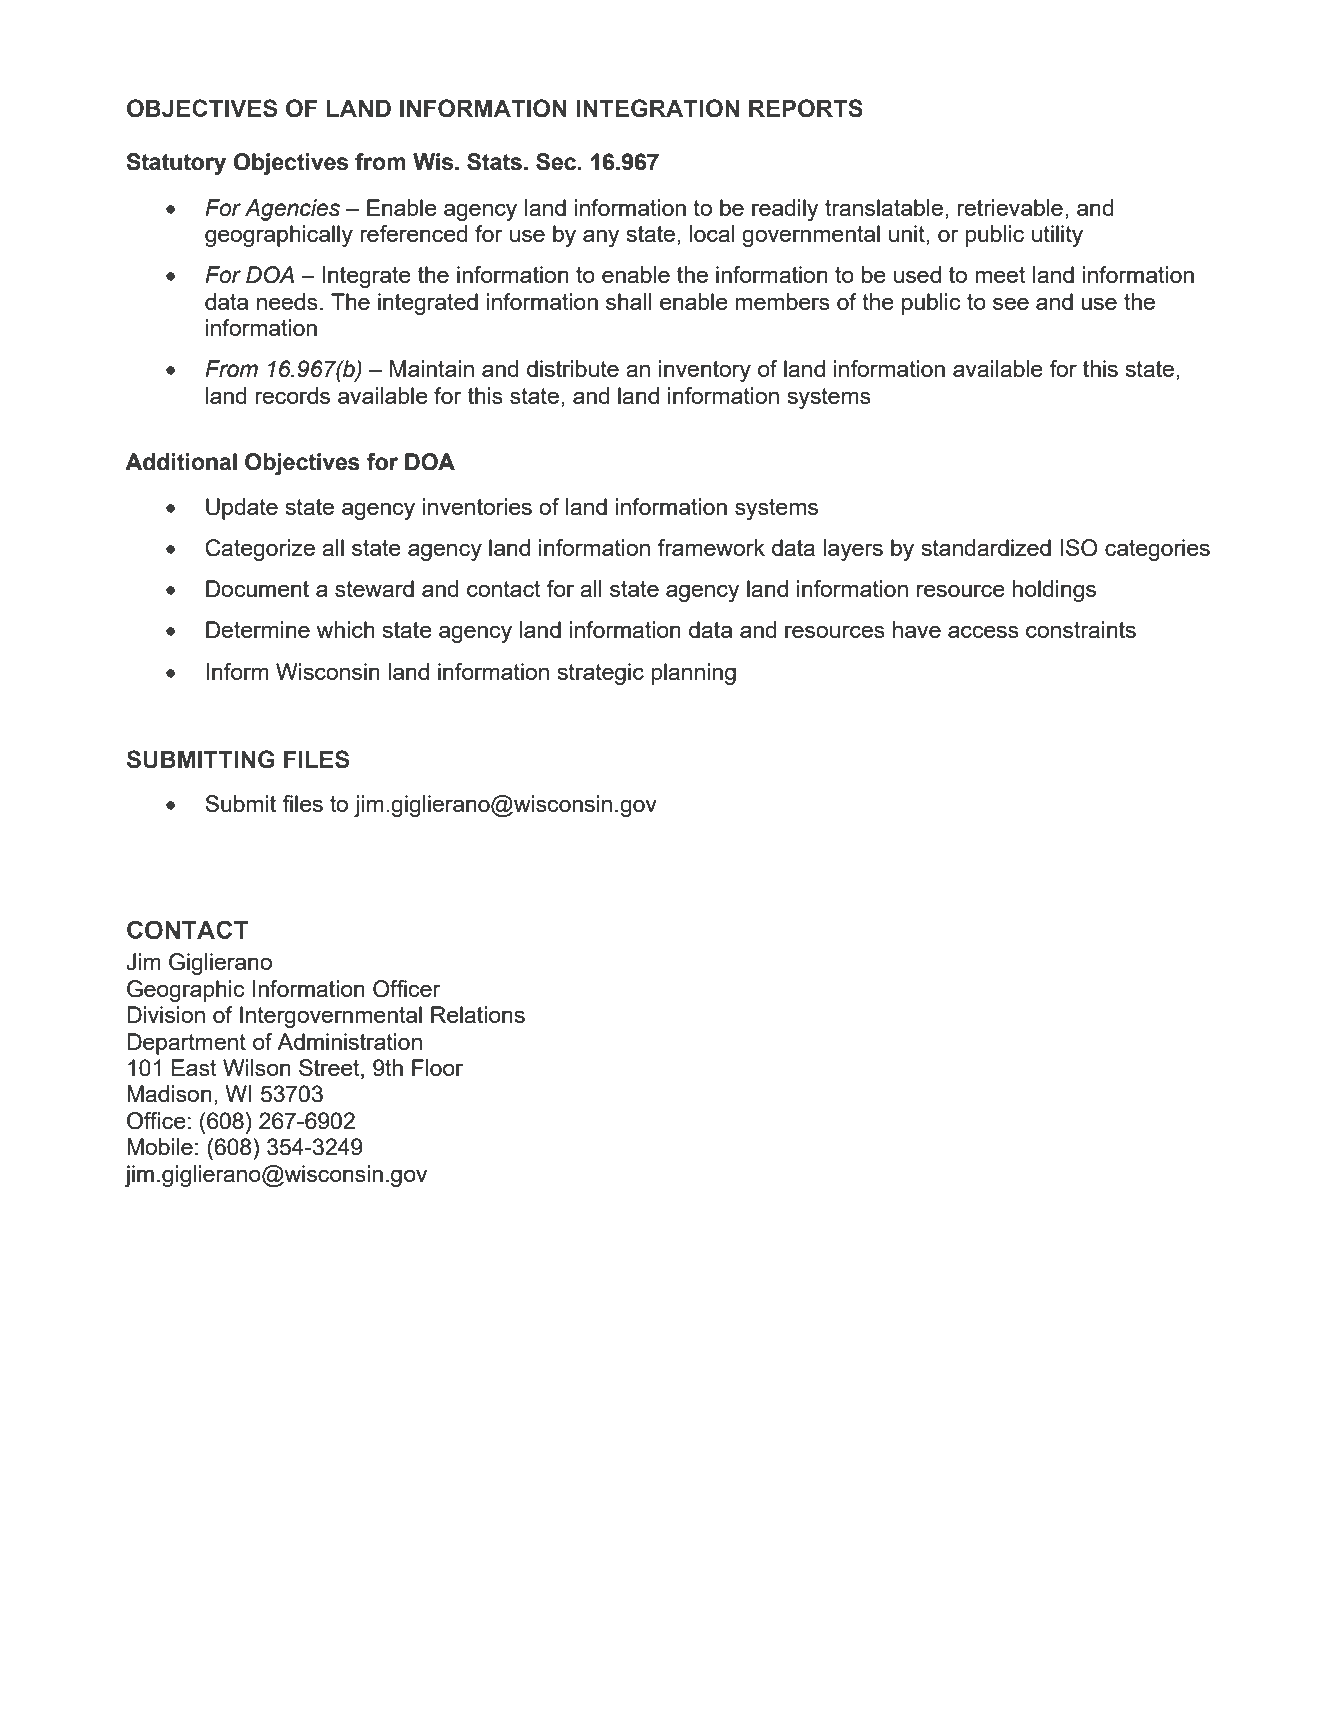 This page has width=1339, height=1733. What do you see at coordinates (983, 631) in the page?
I see `access` at bounding box center [983, 631].
